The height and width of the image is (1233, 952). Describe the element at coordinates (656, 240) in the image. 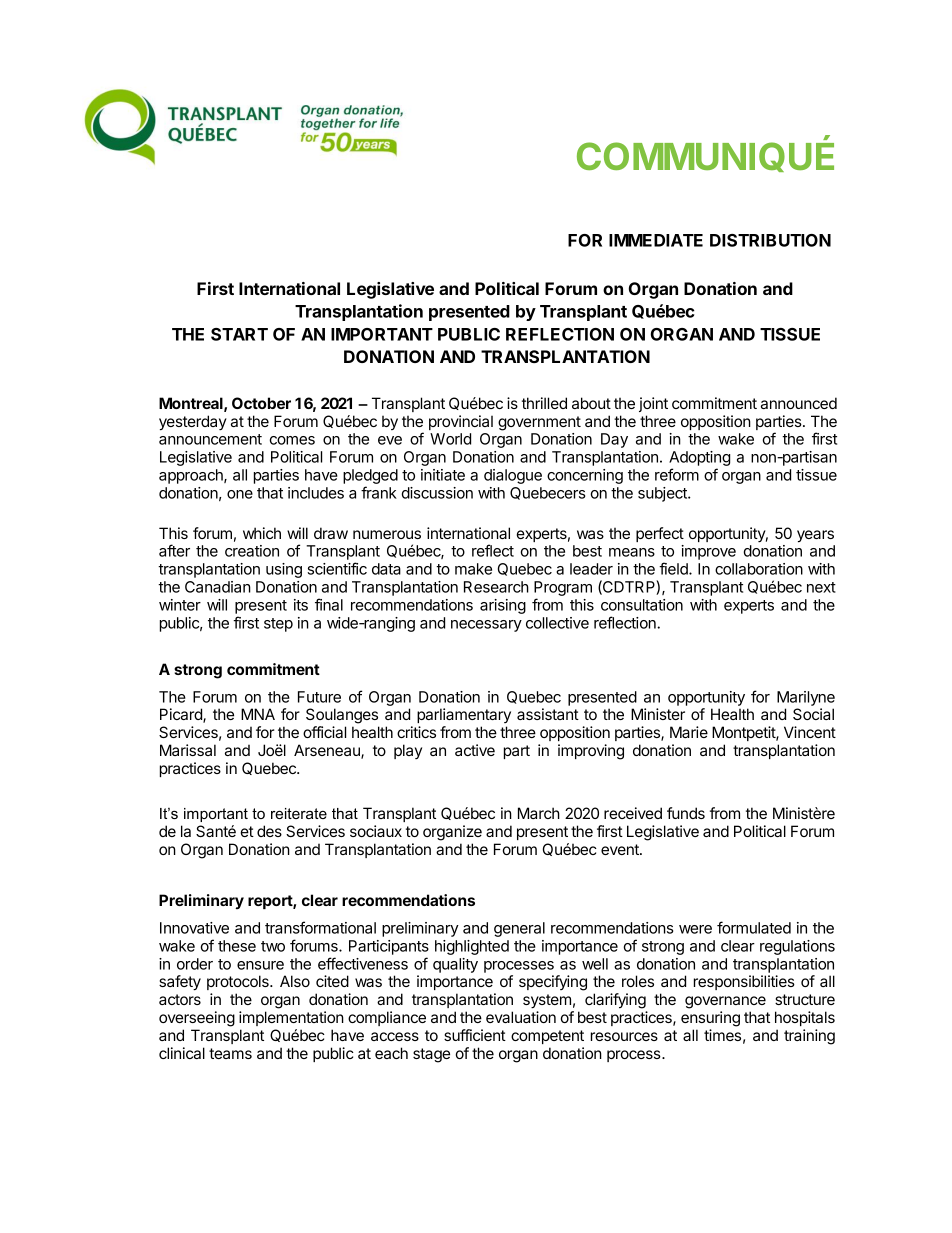

I see `IMMEDIATE` at that location.
